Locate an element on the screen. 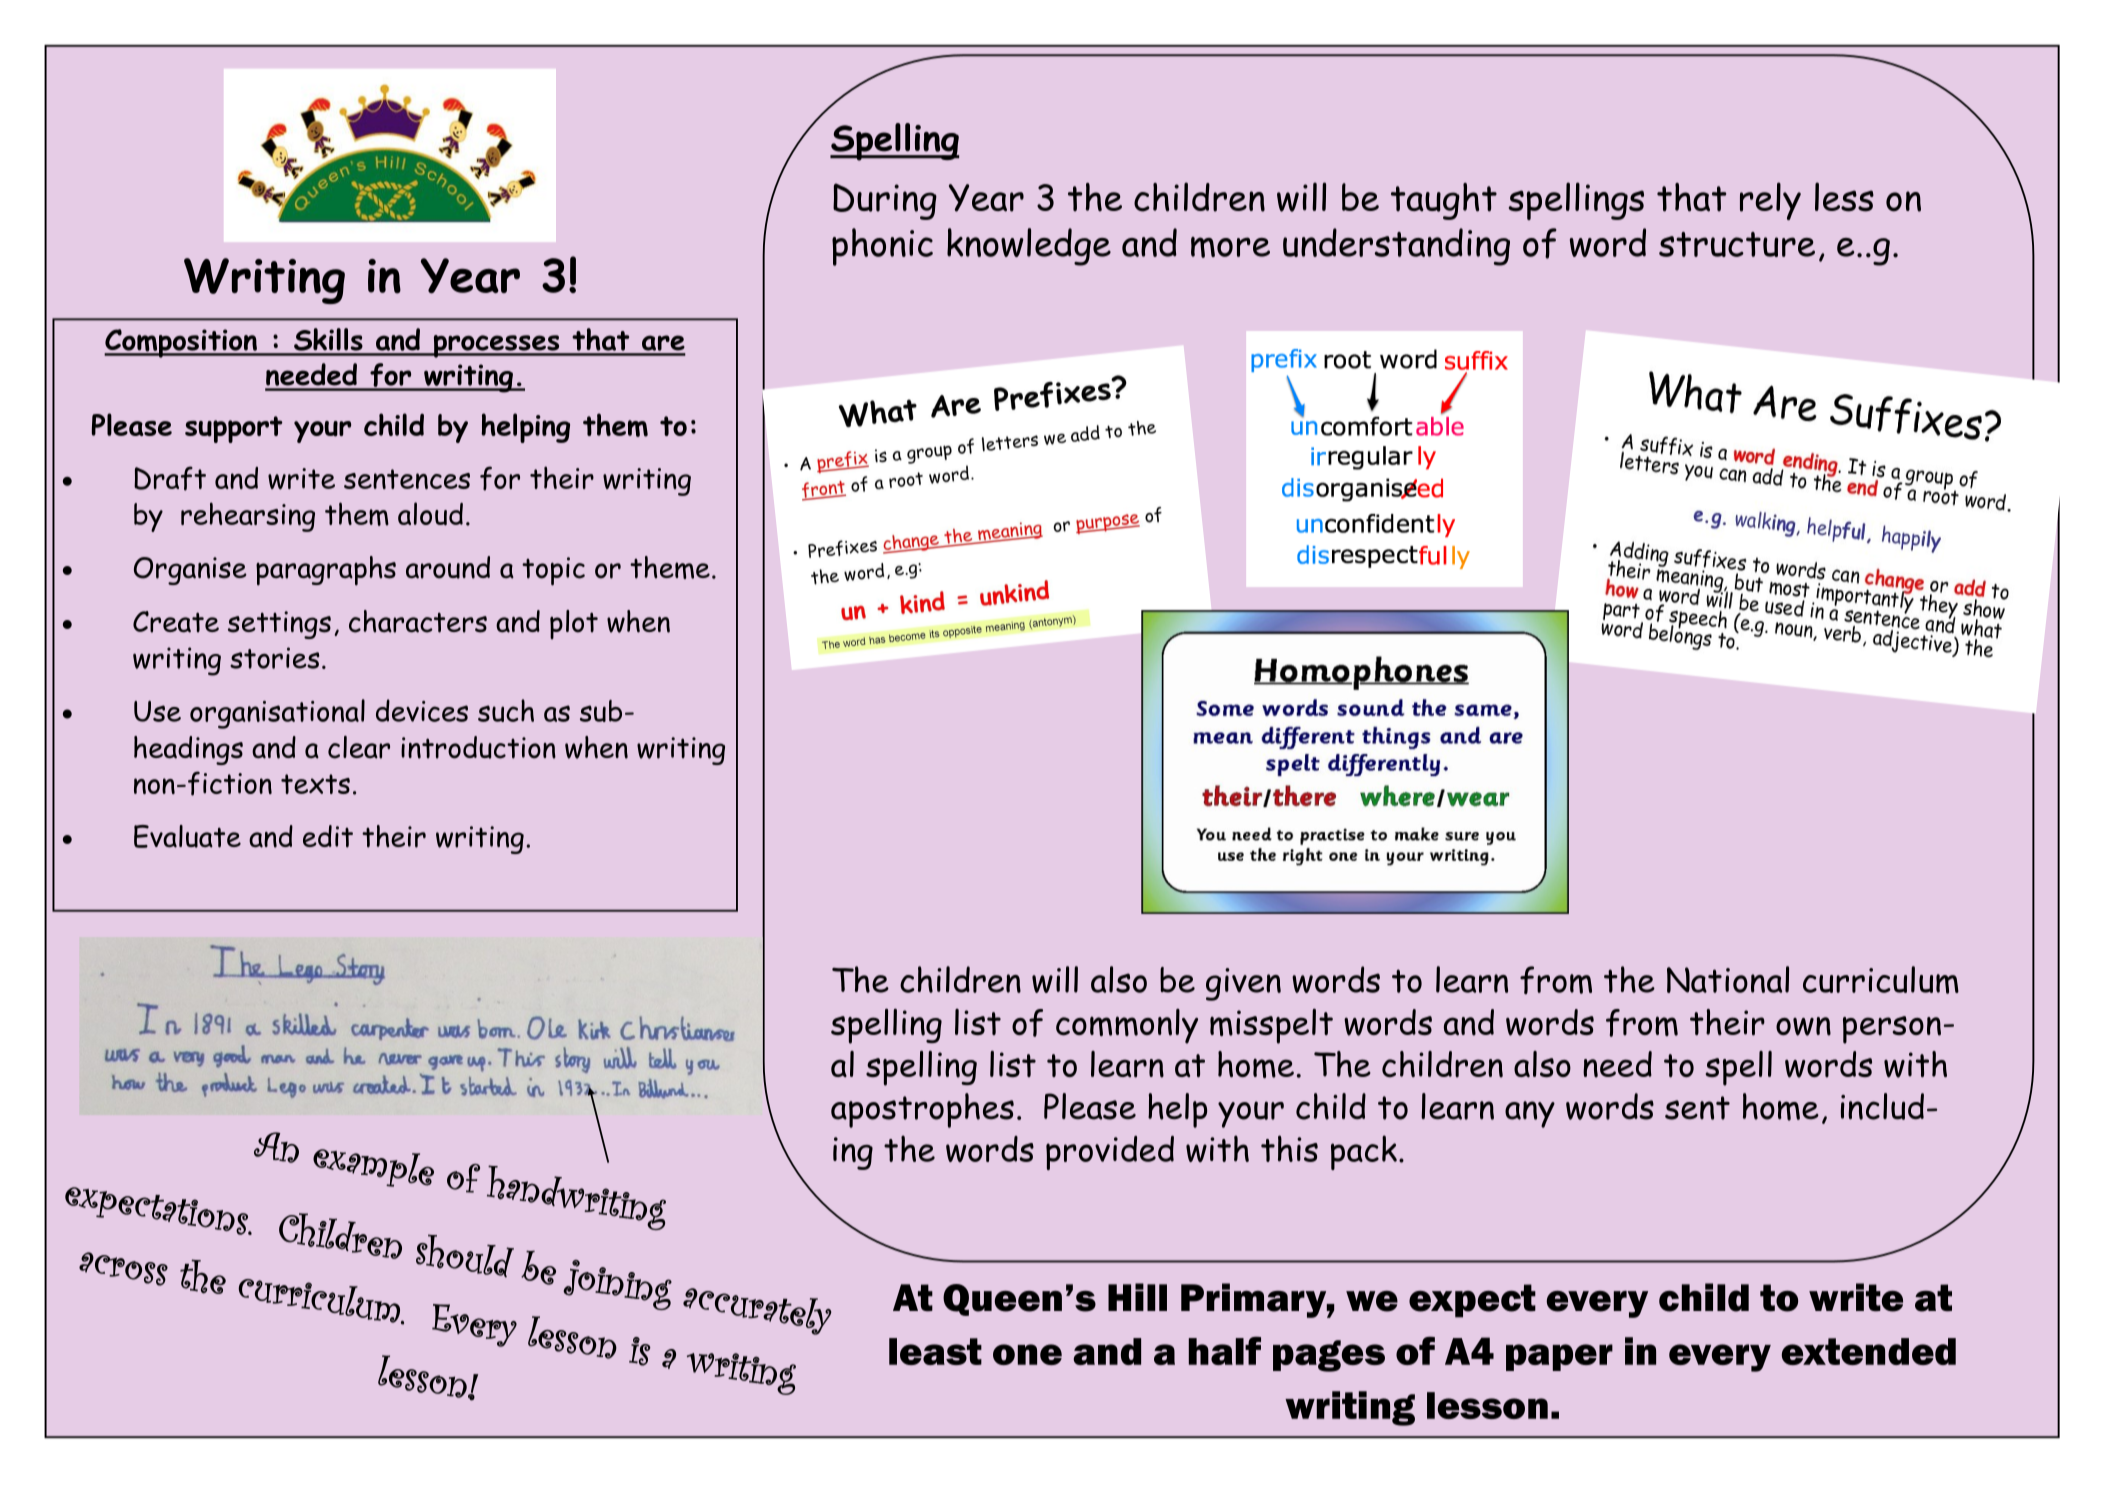 This screenshot has height=1489, width=2105. National is located at coordinates (1728, 979).
